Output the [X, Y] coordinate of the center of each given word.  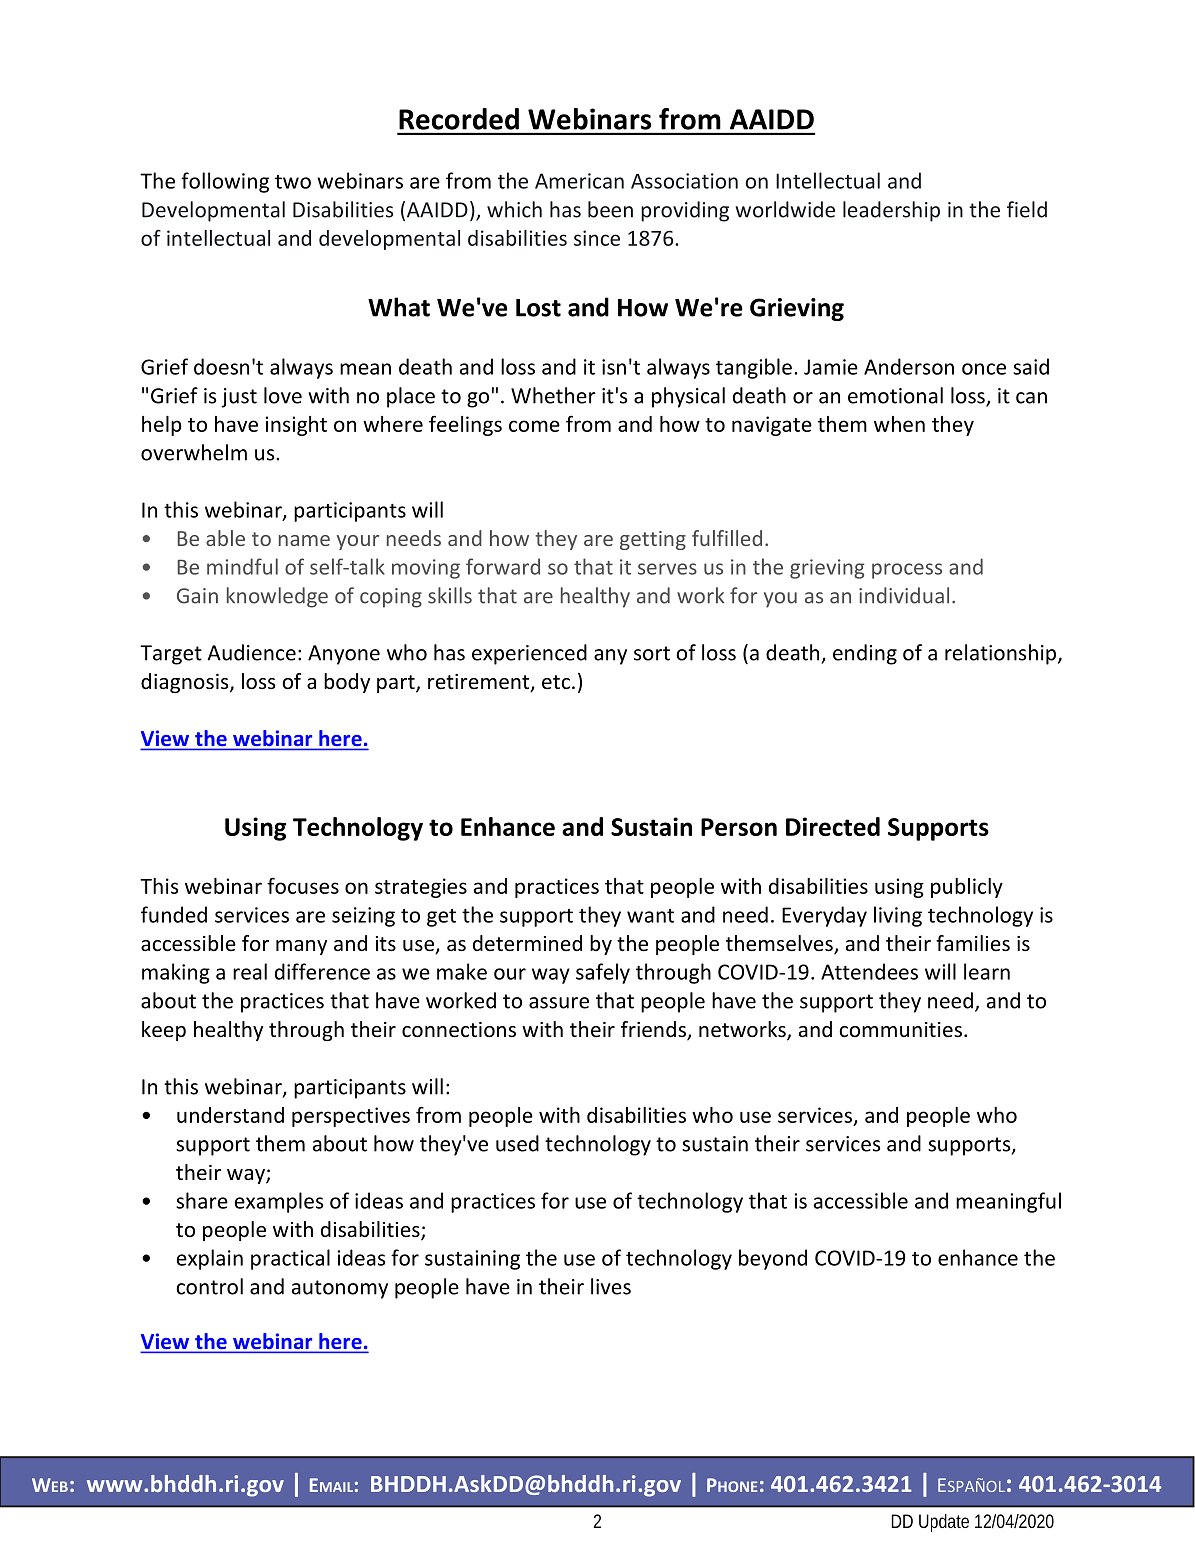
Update [944, 1523]
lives [611, 1286]
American [579, 181]
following [225, 182]
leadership [891, 211]
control [210, 1286]
